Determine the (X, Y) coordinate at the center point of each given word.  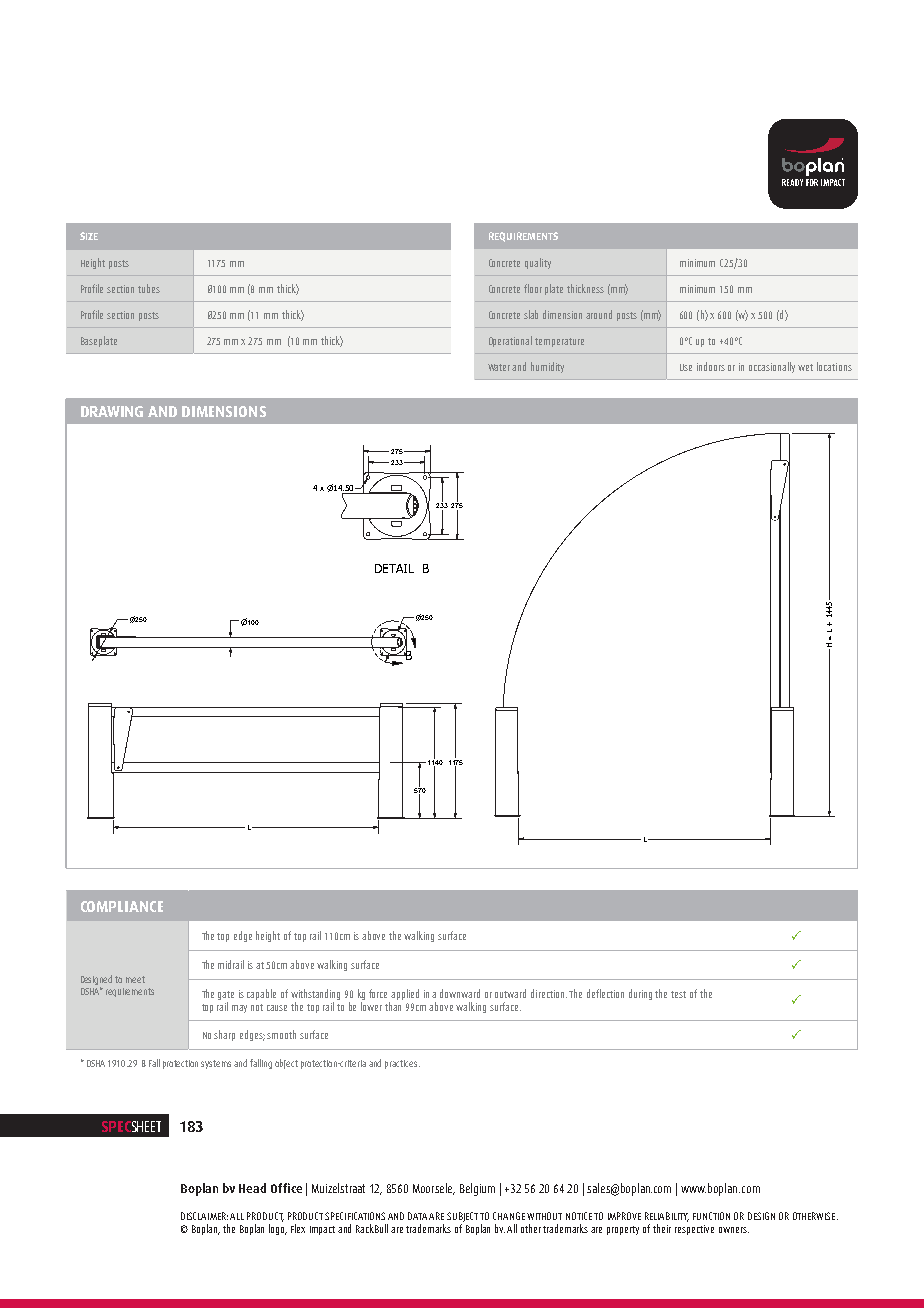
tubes (149, 288)
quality (538, 263)
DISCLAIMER (204, 1216)
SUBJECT (462, 1218)
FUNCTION (711, 1216)
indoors (711, 366)
